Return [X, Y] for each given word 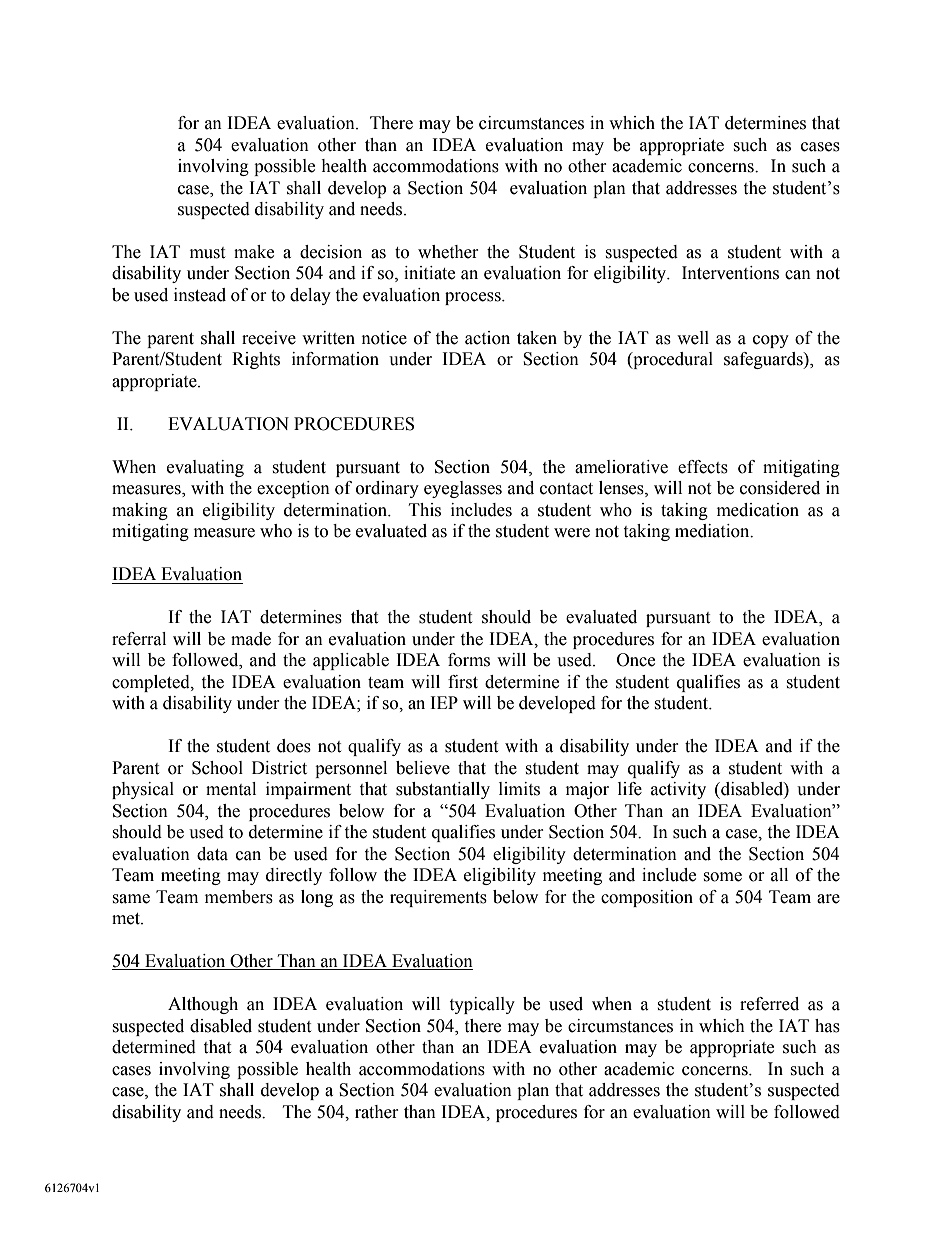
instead [200, 295]
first [463, 682]
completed [152, 683]
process [474, 298]
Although [203, 1005]
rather [377, 1112]
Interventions [730, 273]
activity [678, 790]
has [827, 1026]
